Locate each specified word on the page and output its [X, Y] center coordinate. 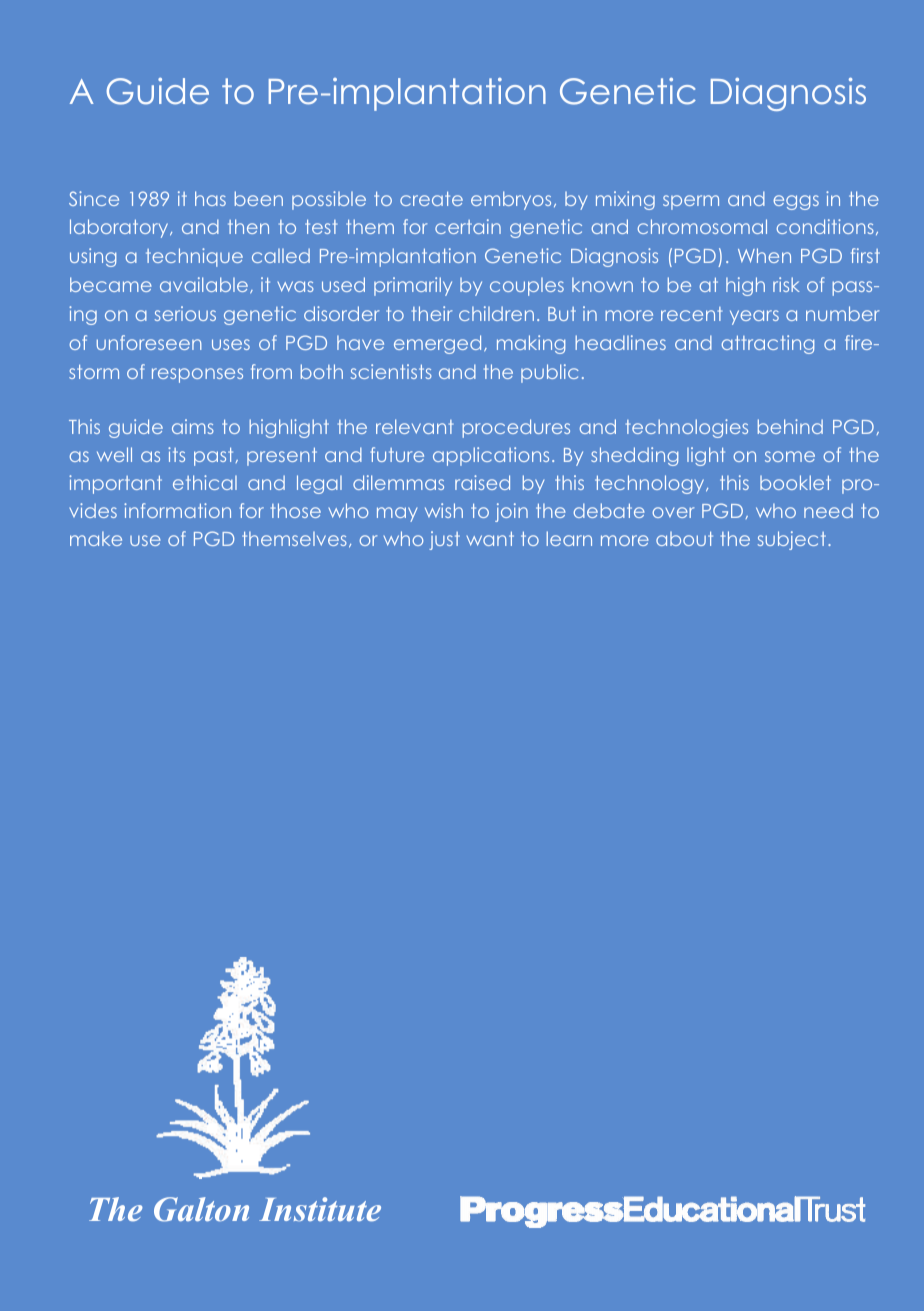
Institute [320, 1209]
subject [793, 540]
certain [468, 226]
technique [194, 257]
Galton [201, 1209]
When [764, 255]
